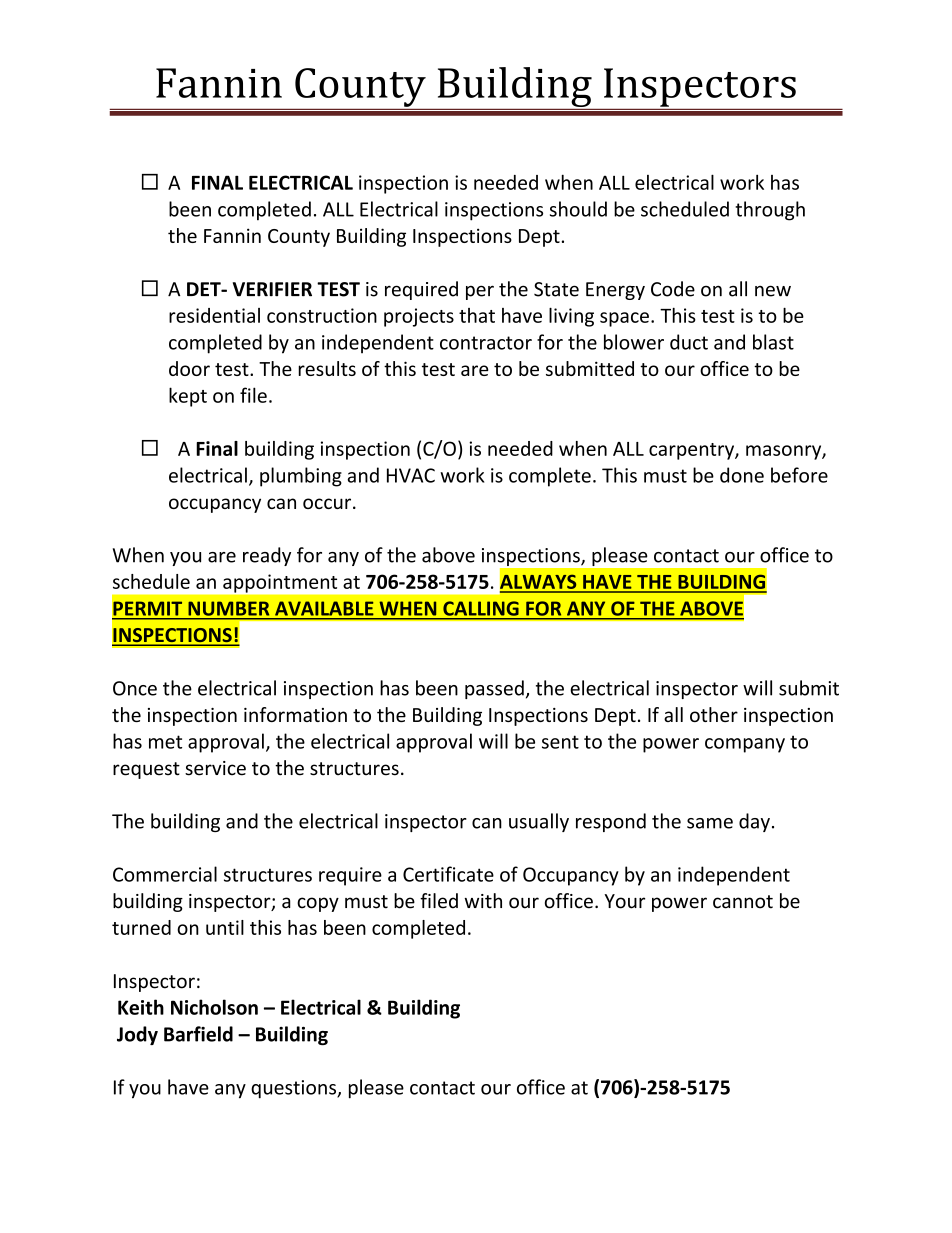 The width and height of the screenshot is (952, 1233). I want to click on Nicholson, so click(214, 1007).
